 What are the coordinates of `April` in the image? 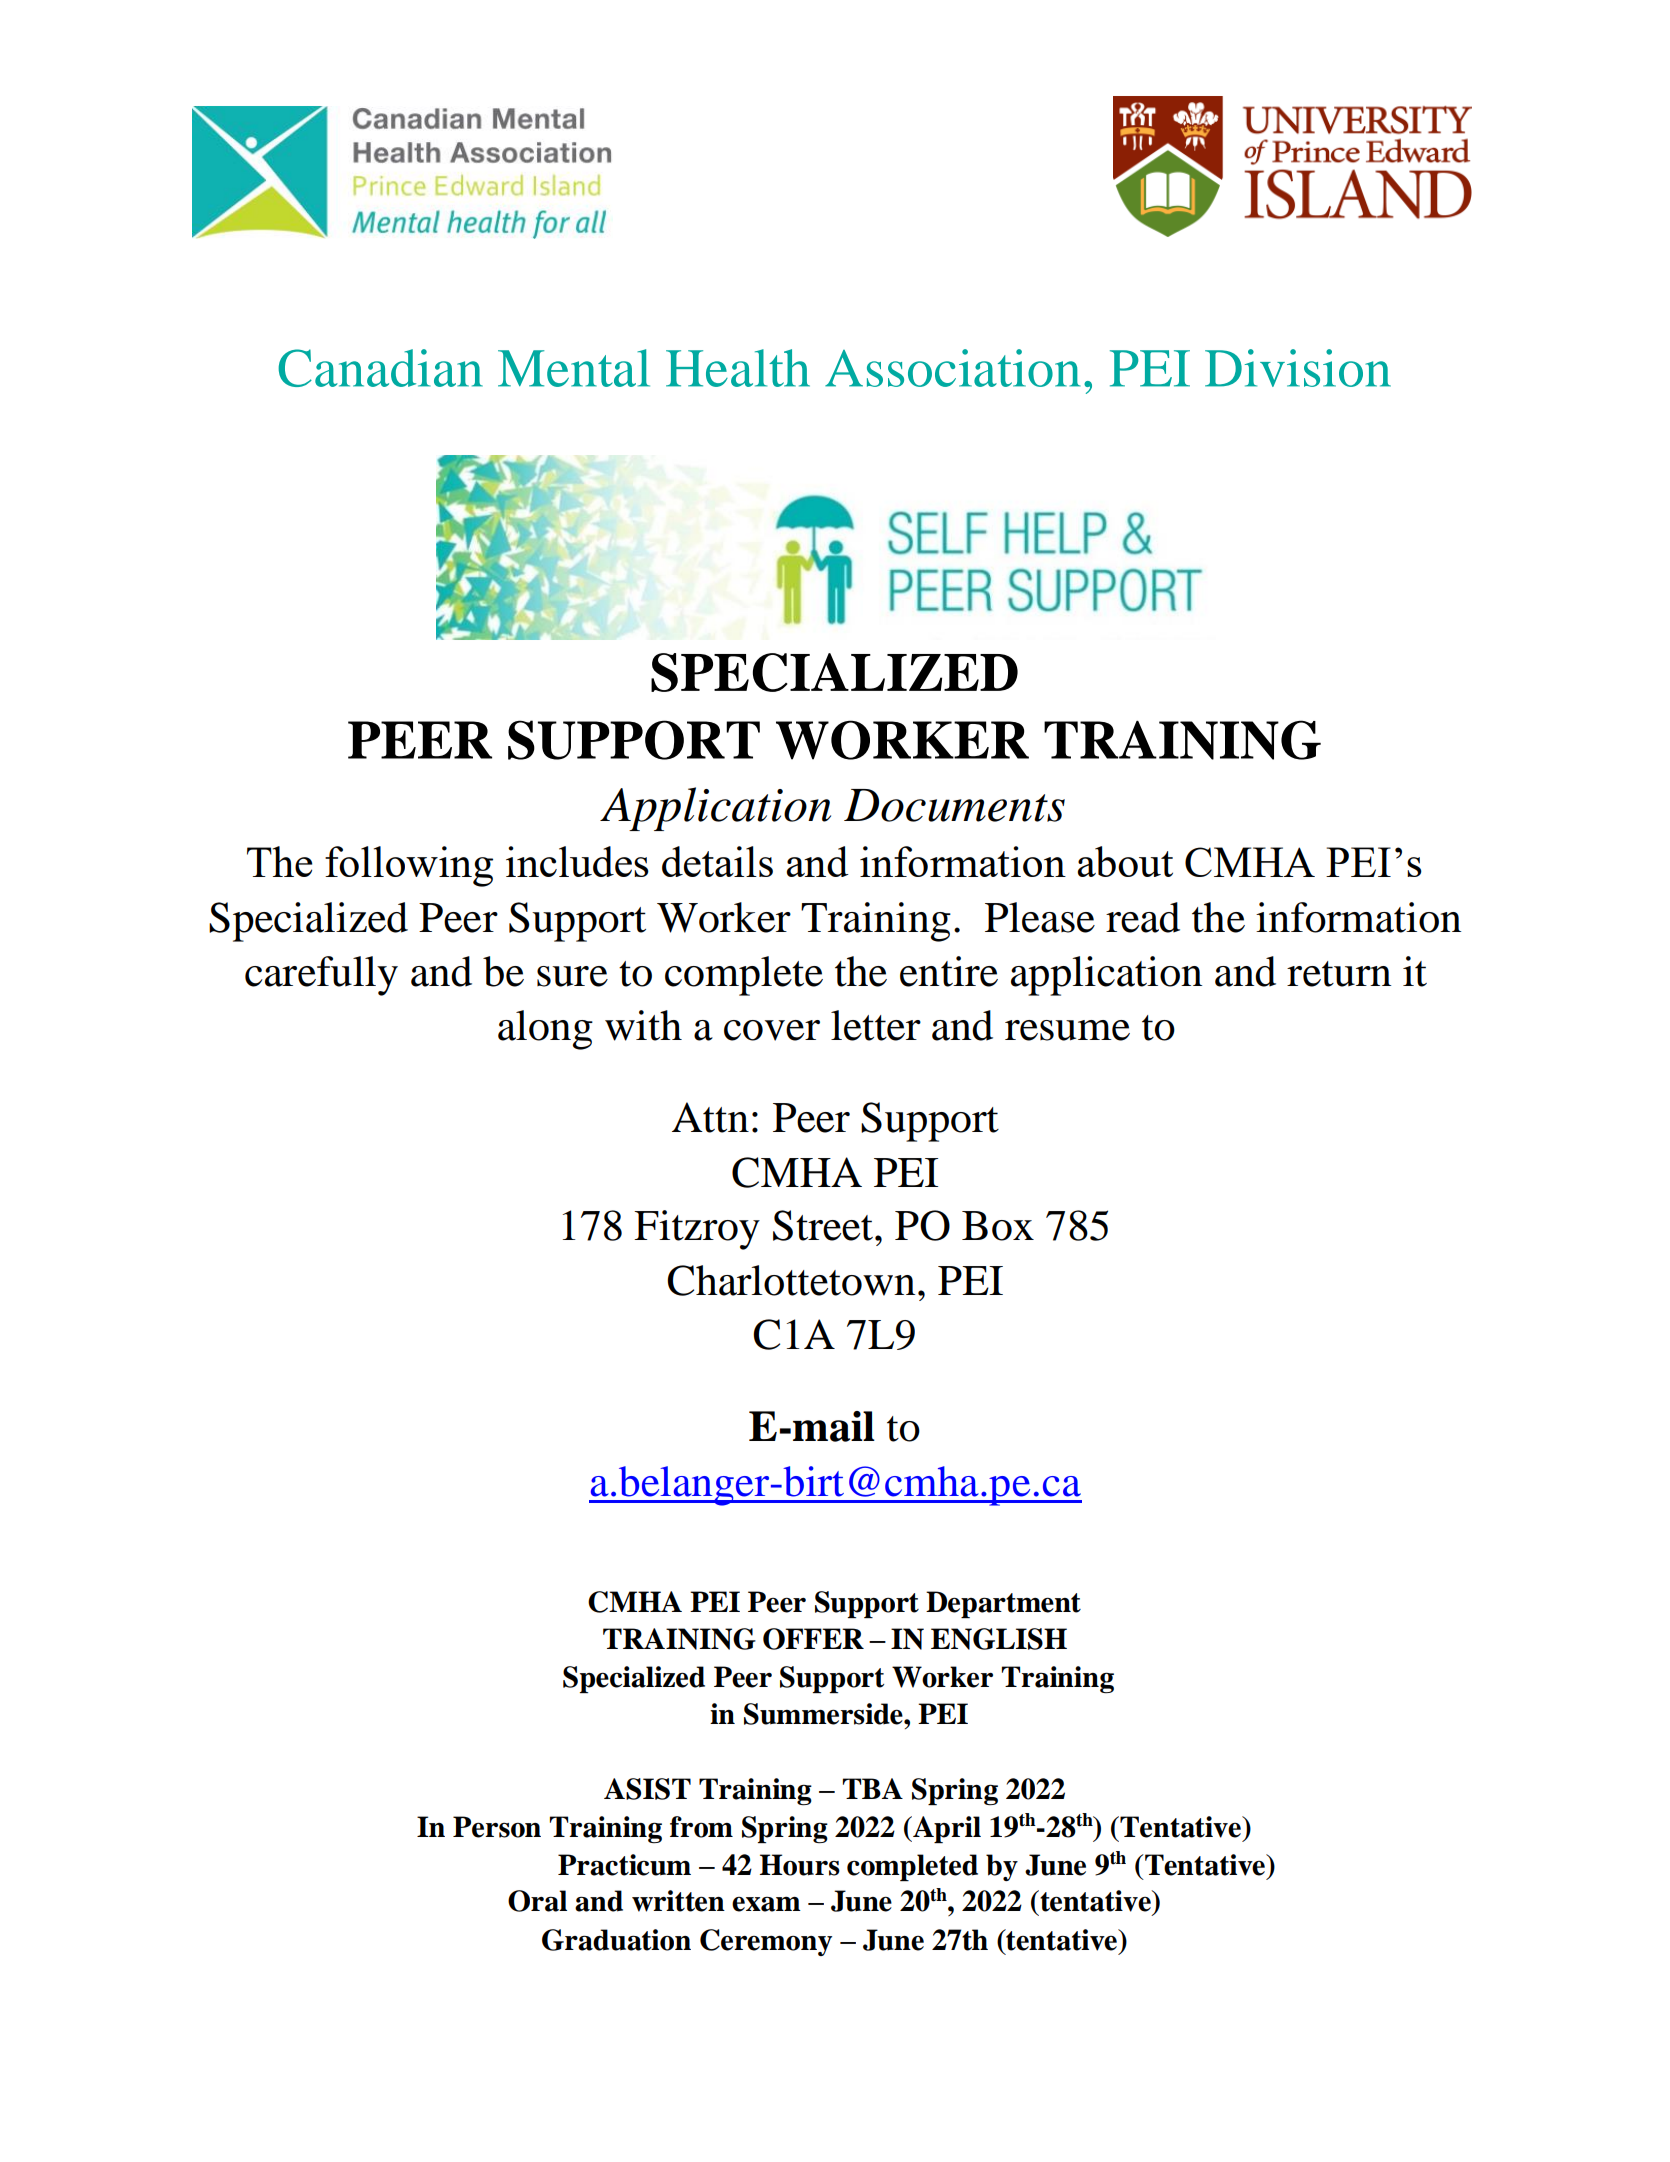 It's located at (946, 1829).
